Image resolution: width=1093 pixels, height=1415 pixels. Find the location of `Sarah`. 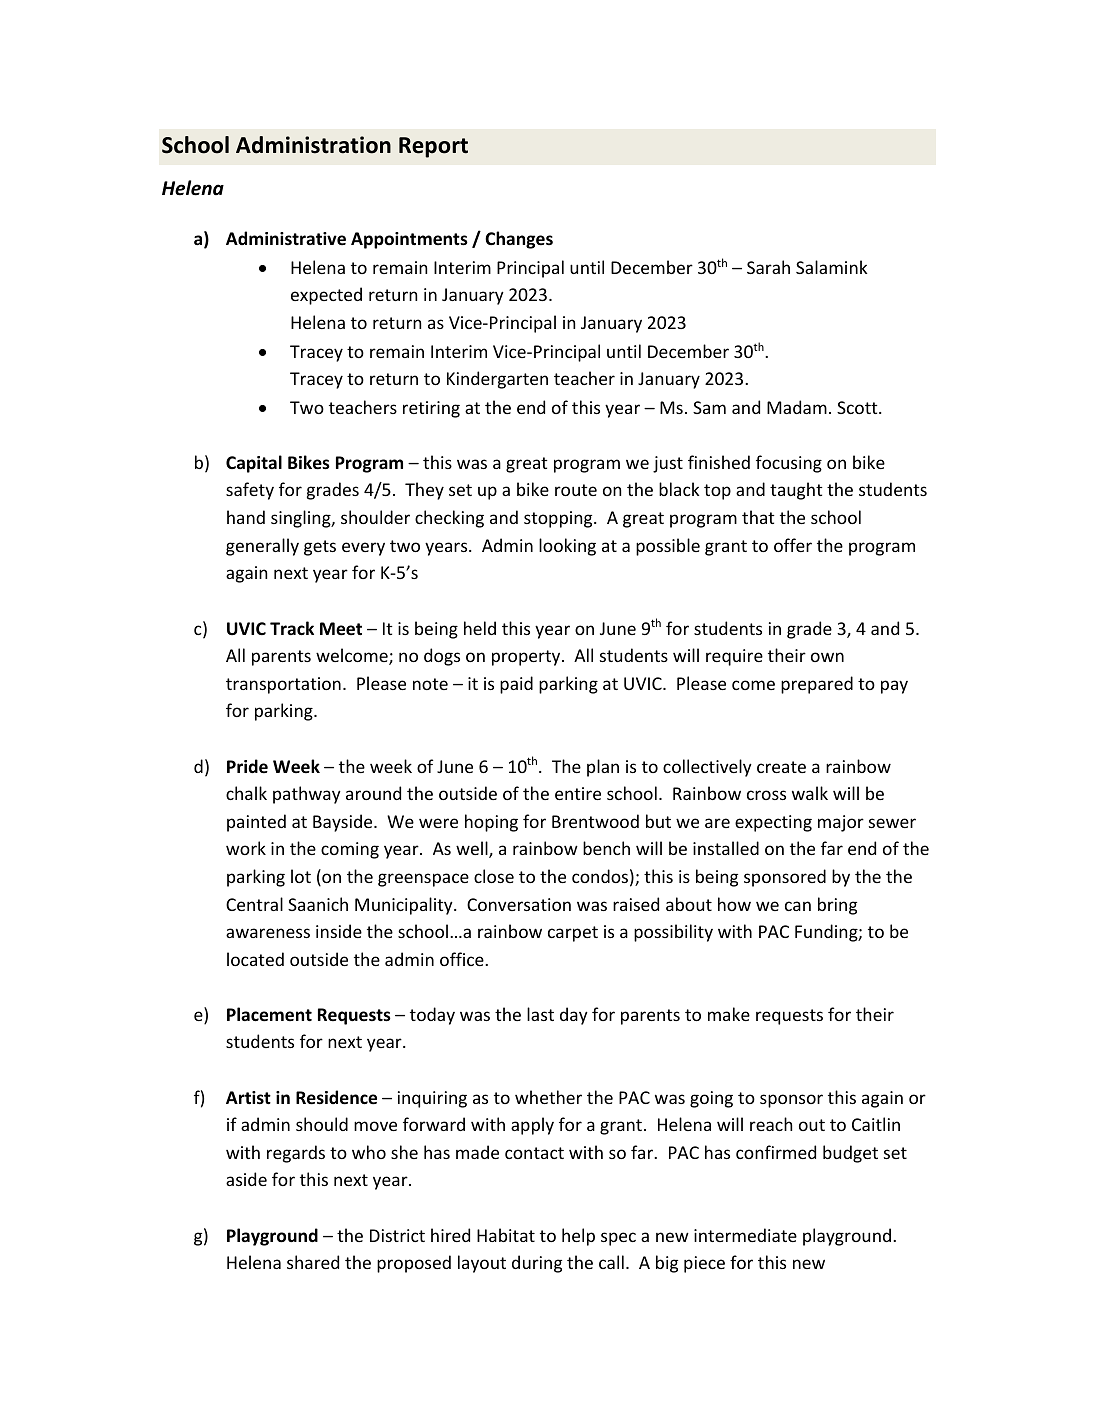

Sarah is located at coordinates (768, 267).
